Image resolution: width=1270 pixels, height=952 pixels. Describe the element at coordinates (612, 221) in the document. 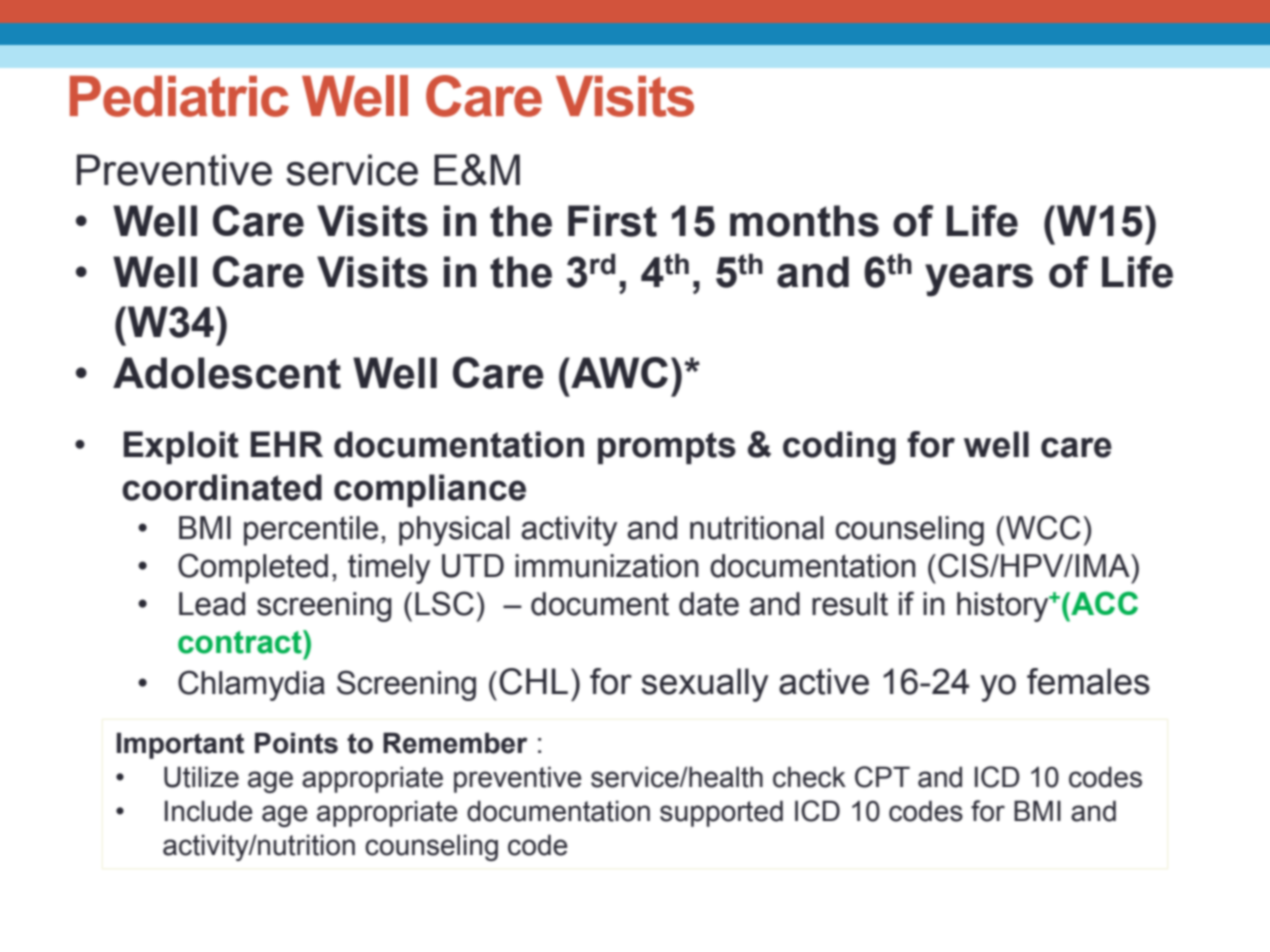

I see `First` at that location.
